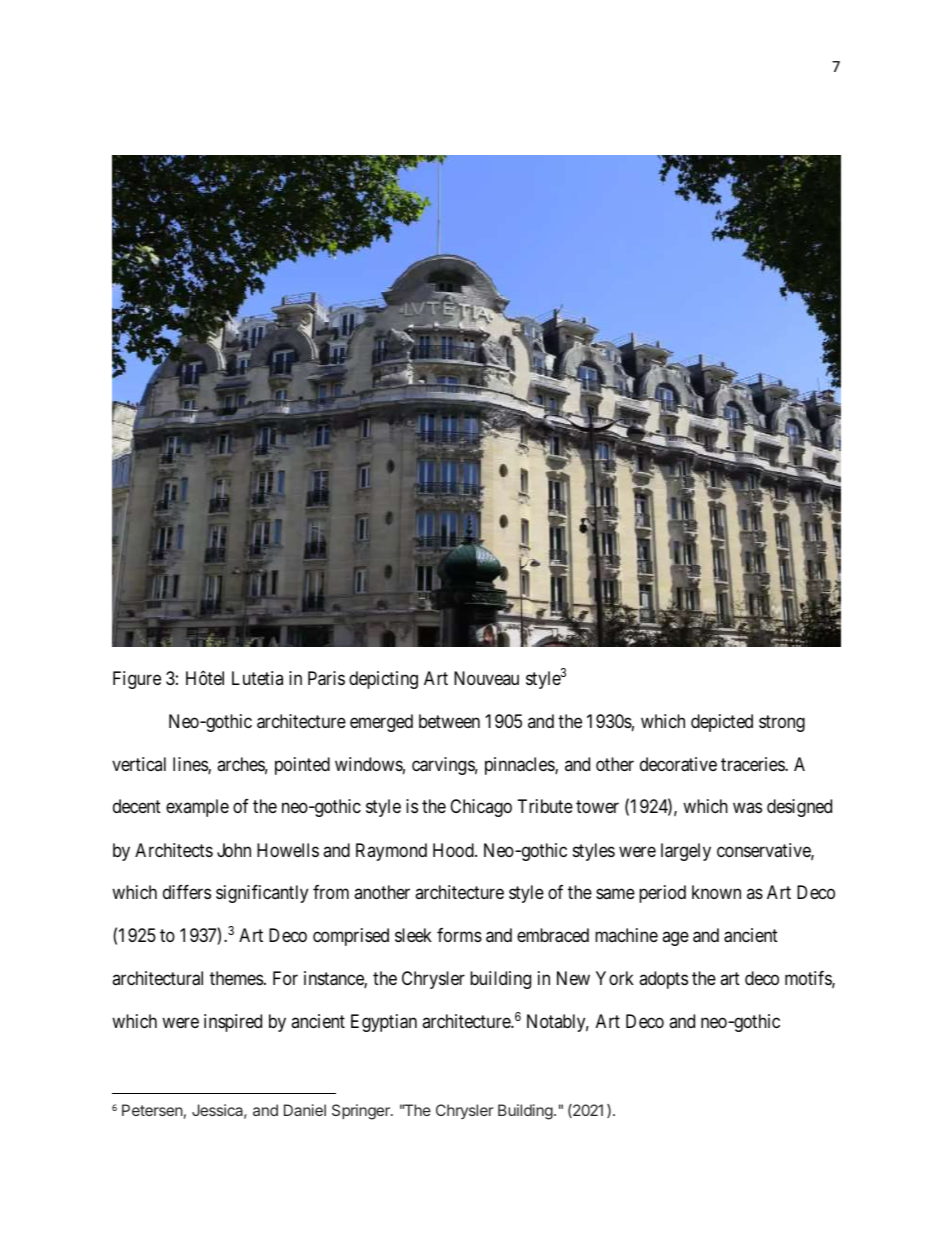 Image resolution: width=952 pixels, height=1233 pixels. What do you see at coordinates (137, 680) in the screenshot?
I see `Figure` at bounding box center [137, 680].
